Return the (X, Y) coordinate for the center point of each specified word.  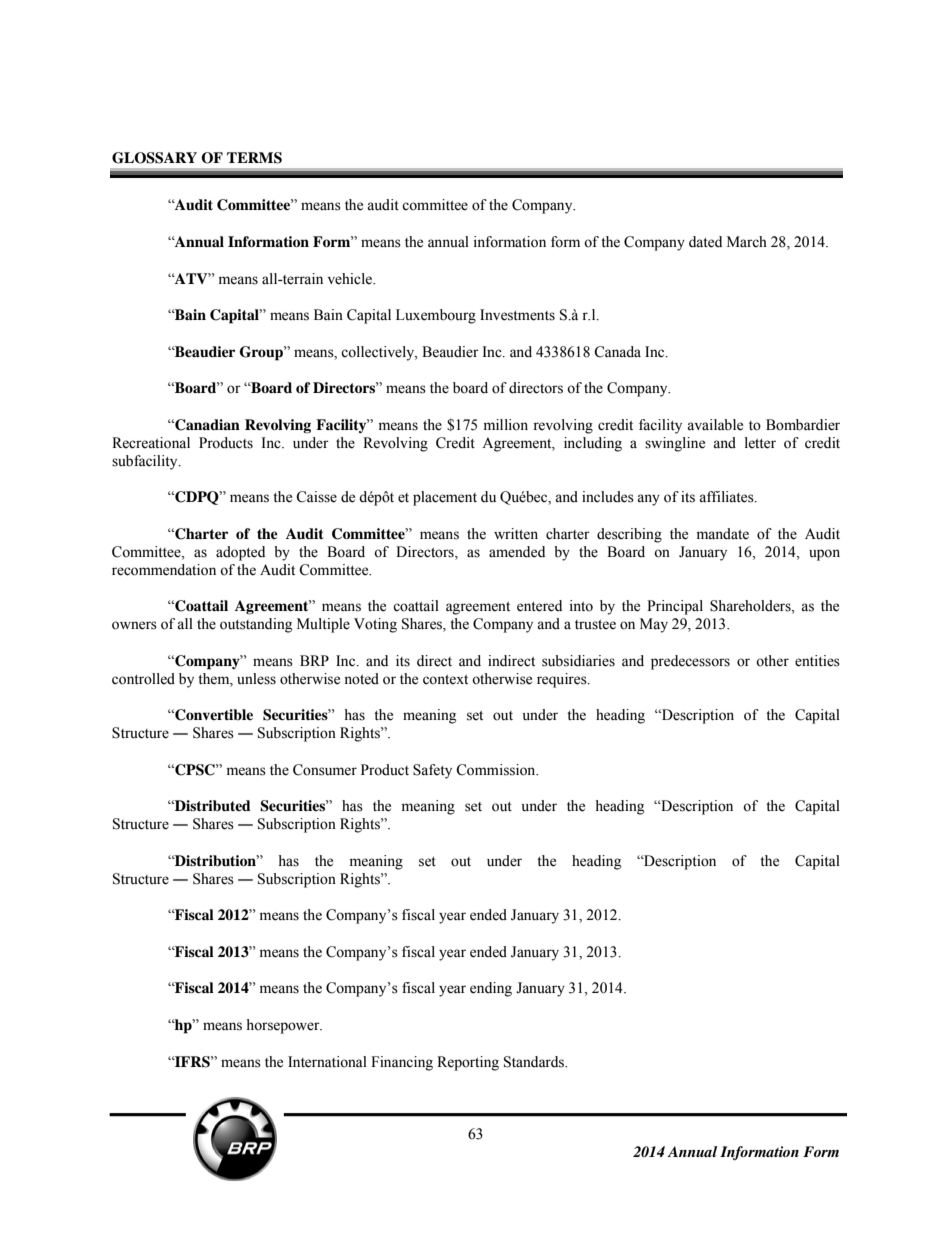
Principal (675, 607)
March (747, 242)
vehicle (351, 279)
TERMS (254, 158)
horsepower (284, 1026)
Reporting (468, 1063)
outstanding (256, 625)
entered (539, 606)
